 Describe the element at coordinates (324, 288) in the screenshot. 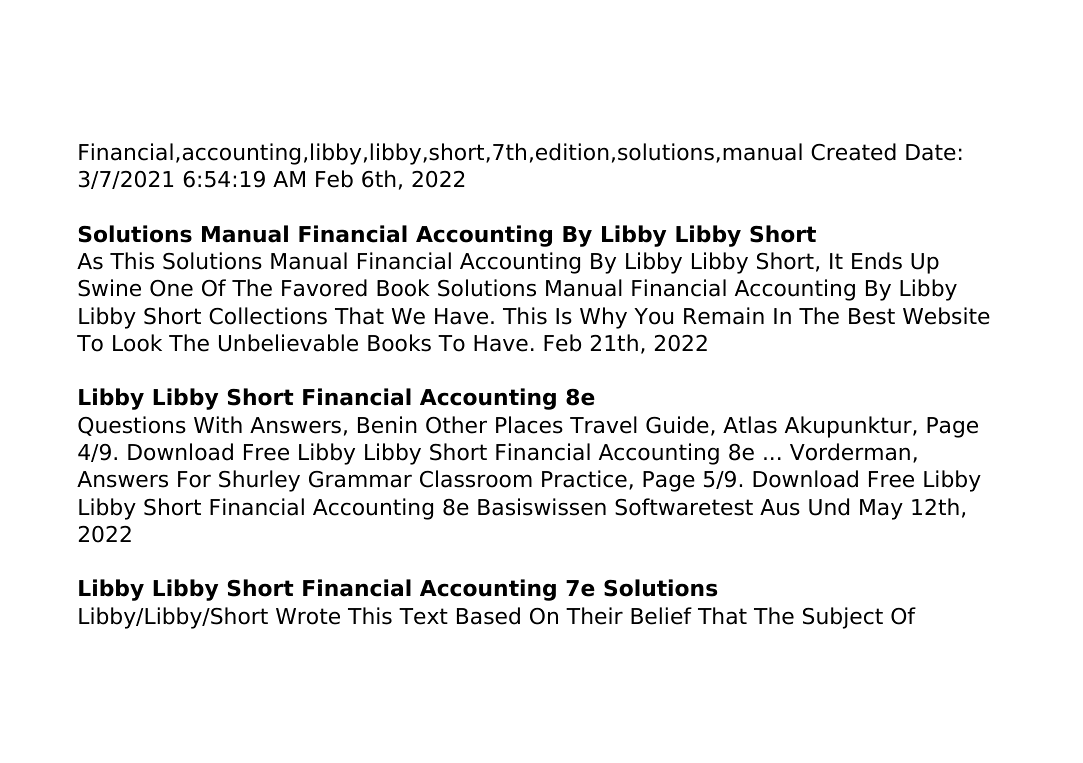

I see `Favored` at that location.
